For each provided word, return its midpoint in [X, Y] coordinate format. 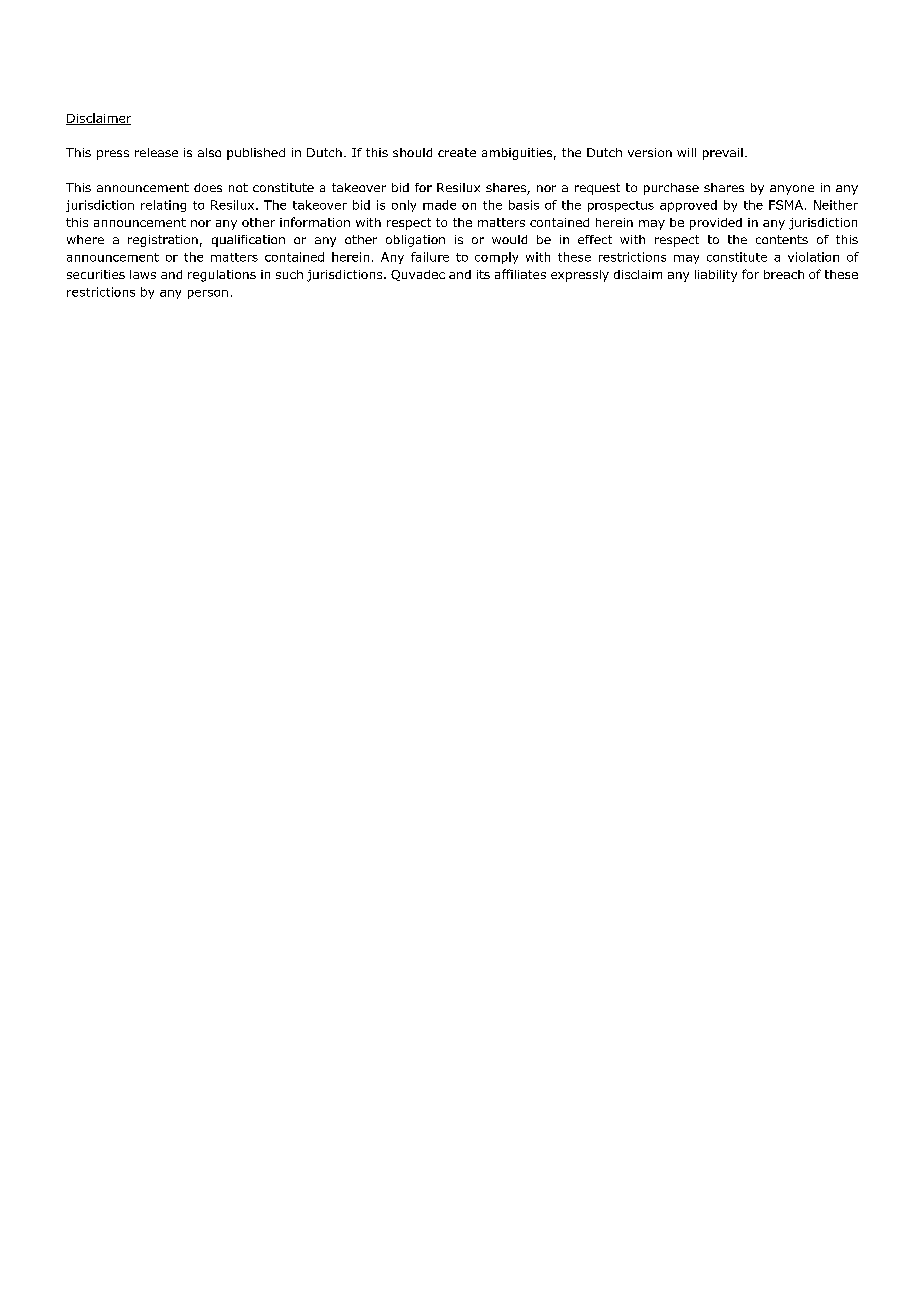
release [156, 152]
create [457, 152]
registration [163, 241]
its [483, 274]
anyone [792, 190]
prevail [723, 154]
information [315, 222]
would [509, 239]
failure [430, 257]
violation [813, 257]
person [208, 294]
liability [716, 276]
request [597, 189]
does [208, 187]
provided [716, 224]
